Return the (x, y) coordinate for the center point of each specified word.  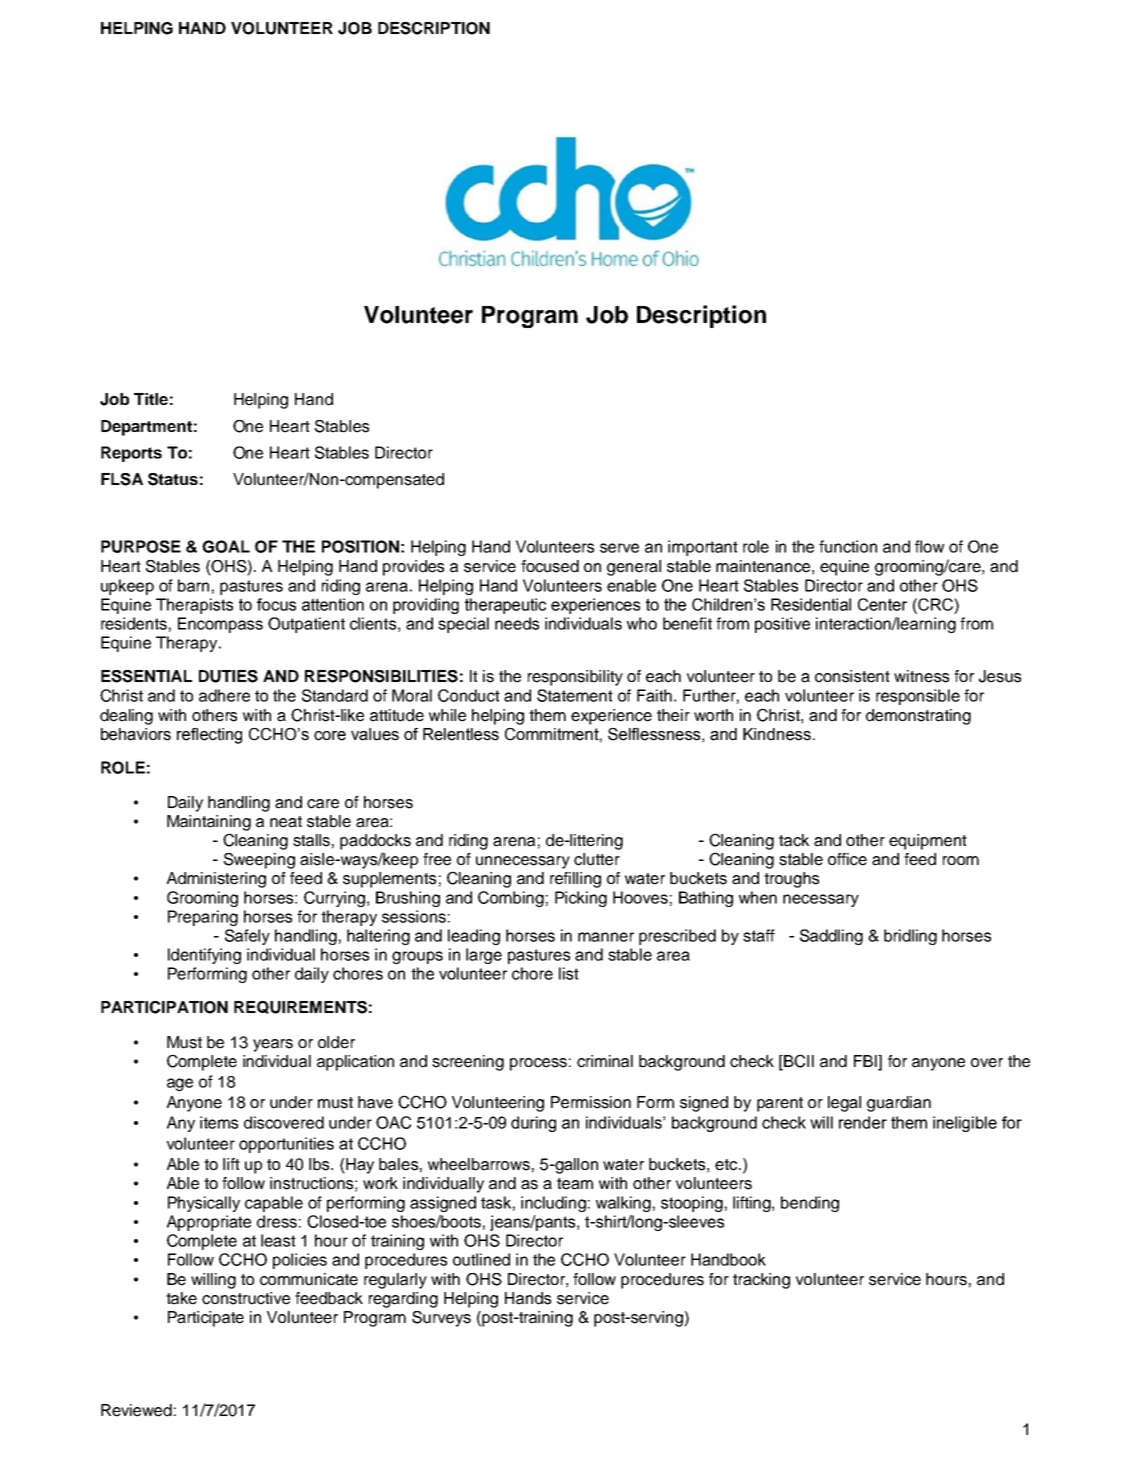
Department (146, 428)
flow (929, 546)
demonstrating (918, 717)
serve (619, 548)
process (538, 1064)
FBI (866, 1061)
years (273, 1045)
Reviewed (136, 1410)
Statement (575, 695)
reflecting (209, 736)
